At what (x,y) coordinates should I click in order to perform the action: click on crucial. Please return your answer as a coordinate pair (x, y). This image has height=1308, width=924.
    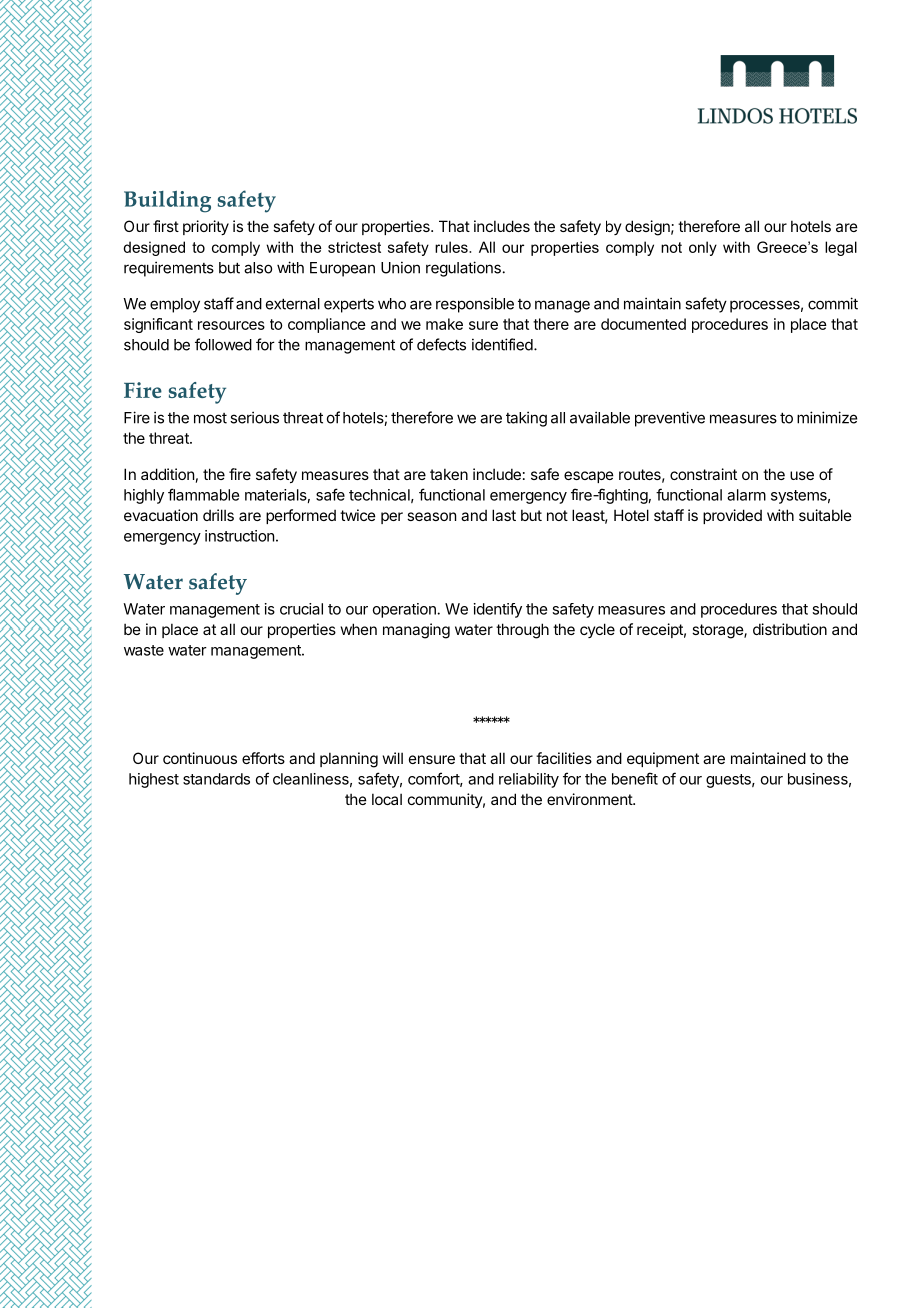
    Looking at the image, I should click on (301, 609).
